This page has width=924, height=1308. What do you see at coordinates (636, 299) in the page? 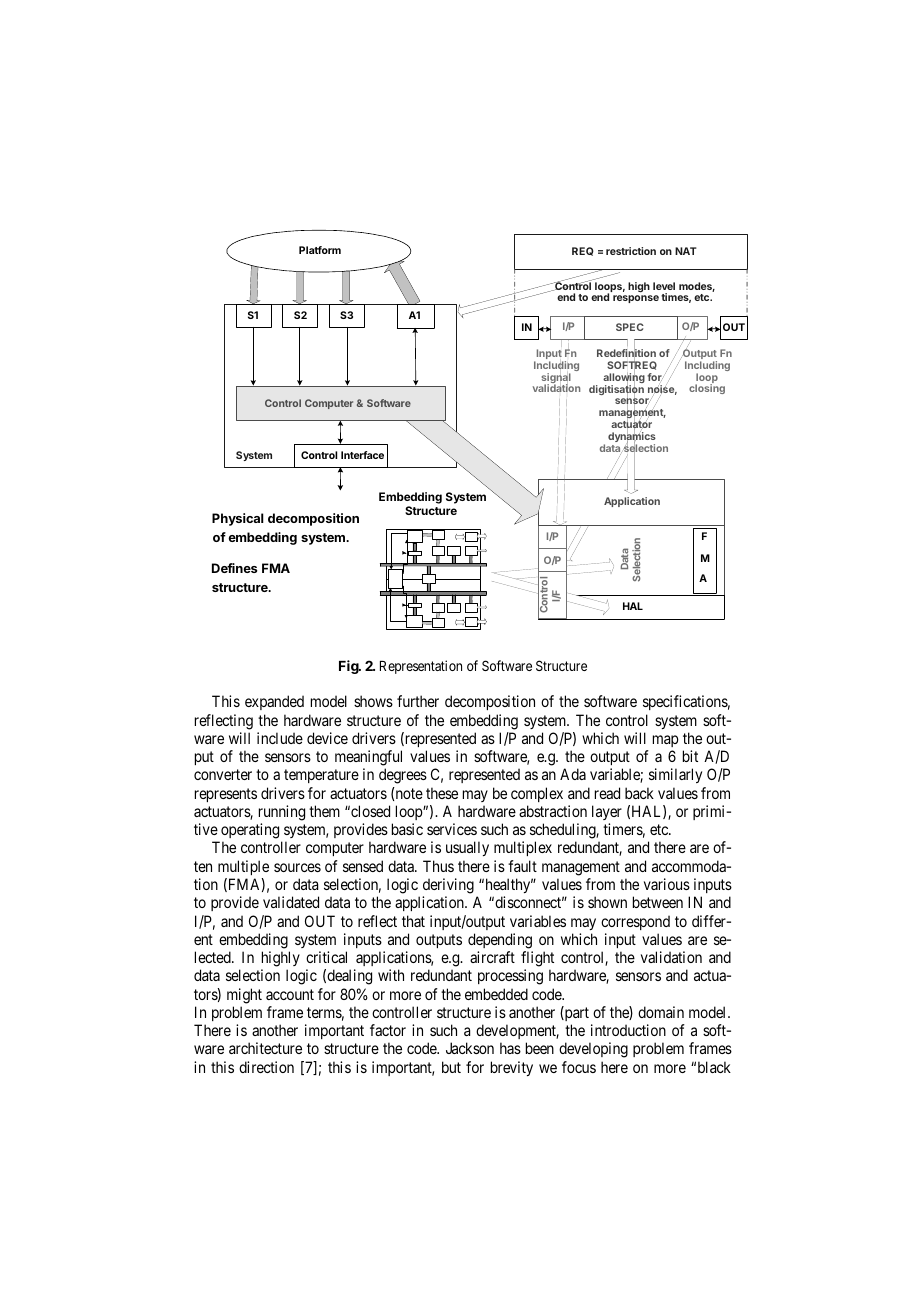
I see `response` at bounding box center [636, 299].
